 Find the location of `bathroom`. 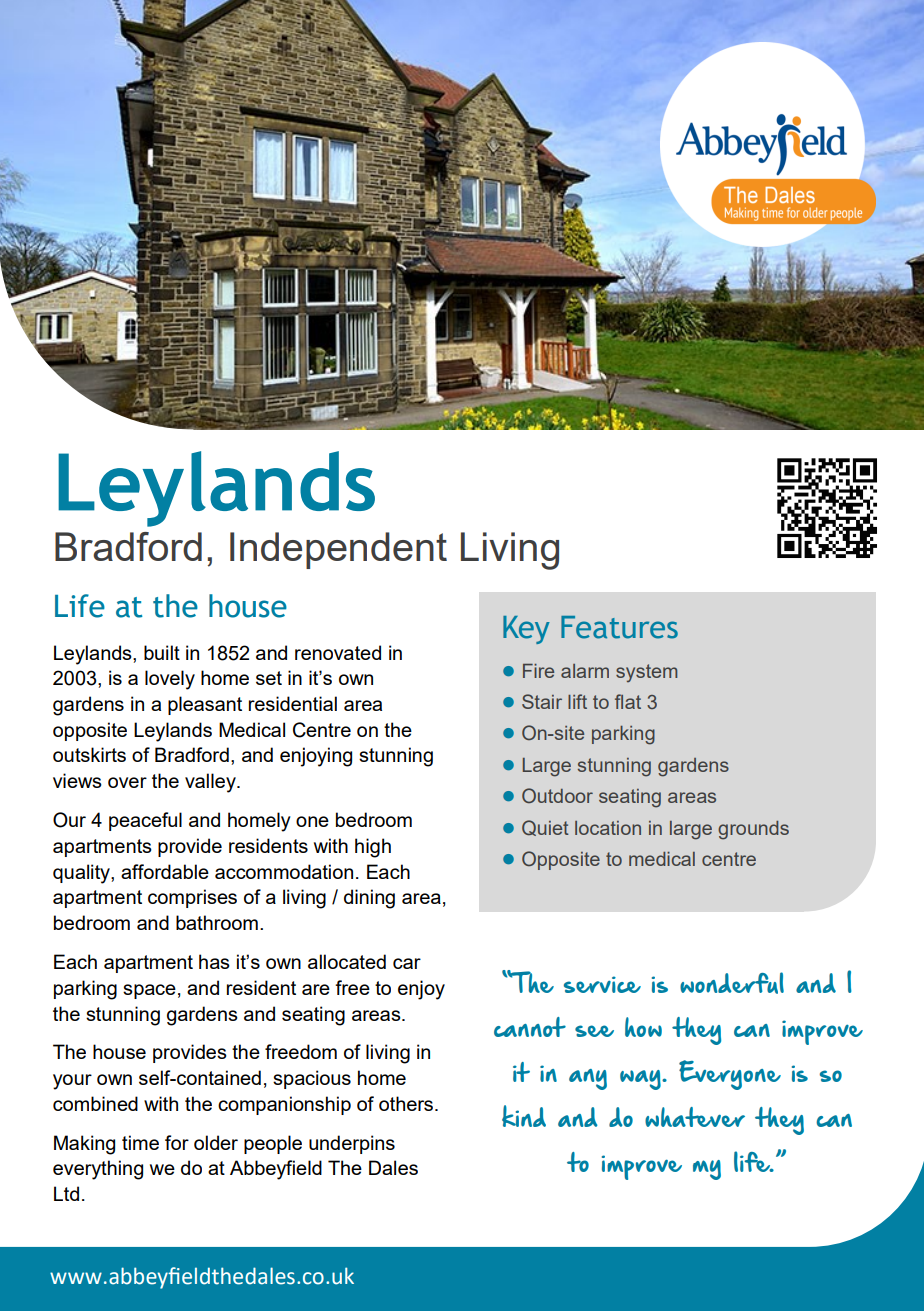

bathroom is located at coordinates (217, 922).
